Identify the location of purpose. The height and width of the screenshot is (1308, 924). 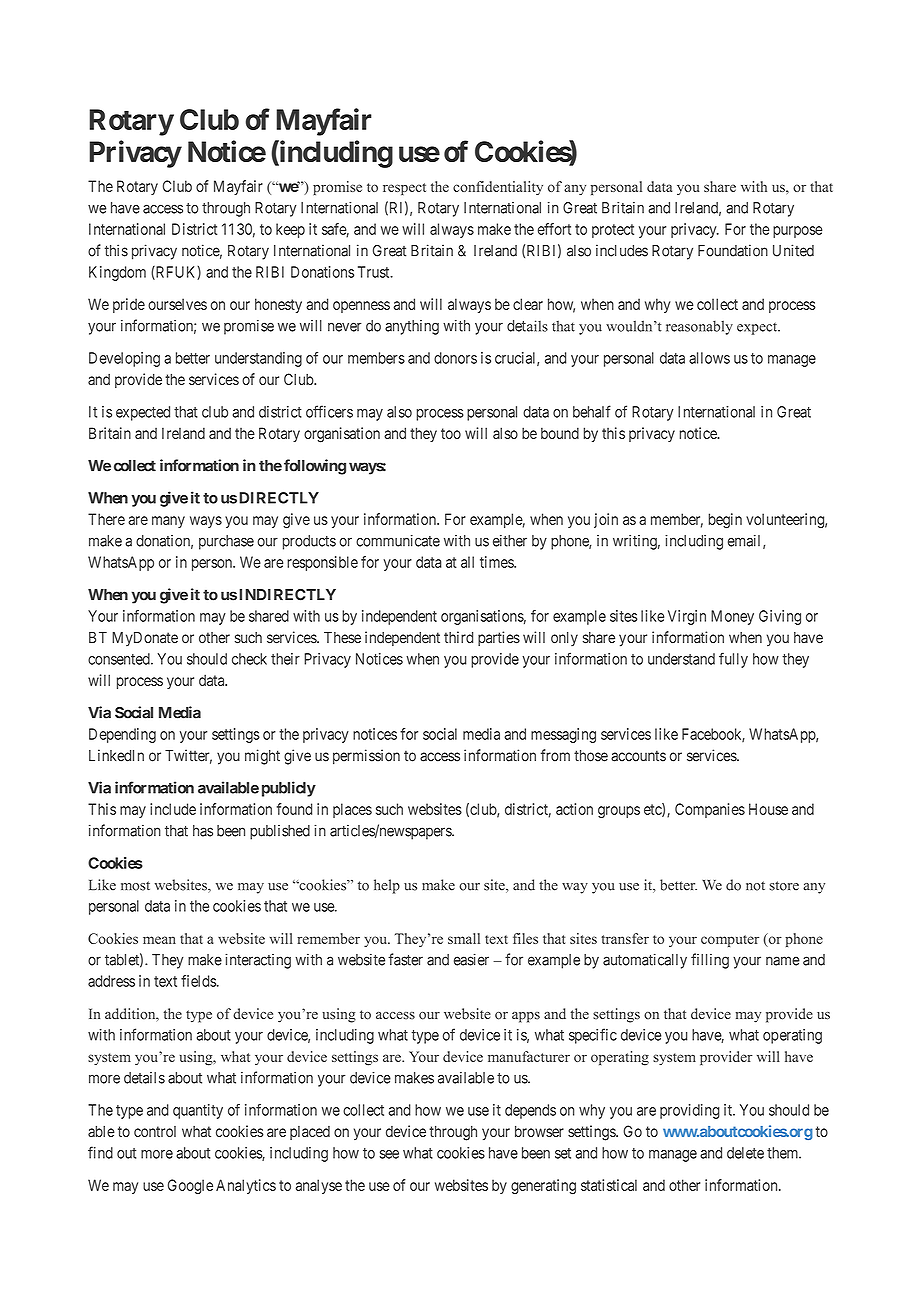
(797, 232).
